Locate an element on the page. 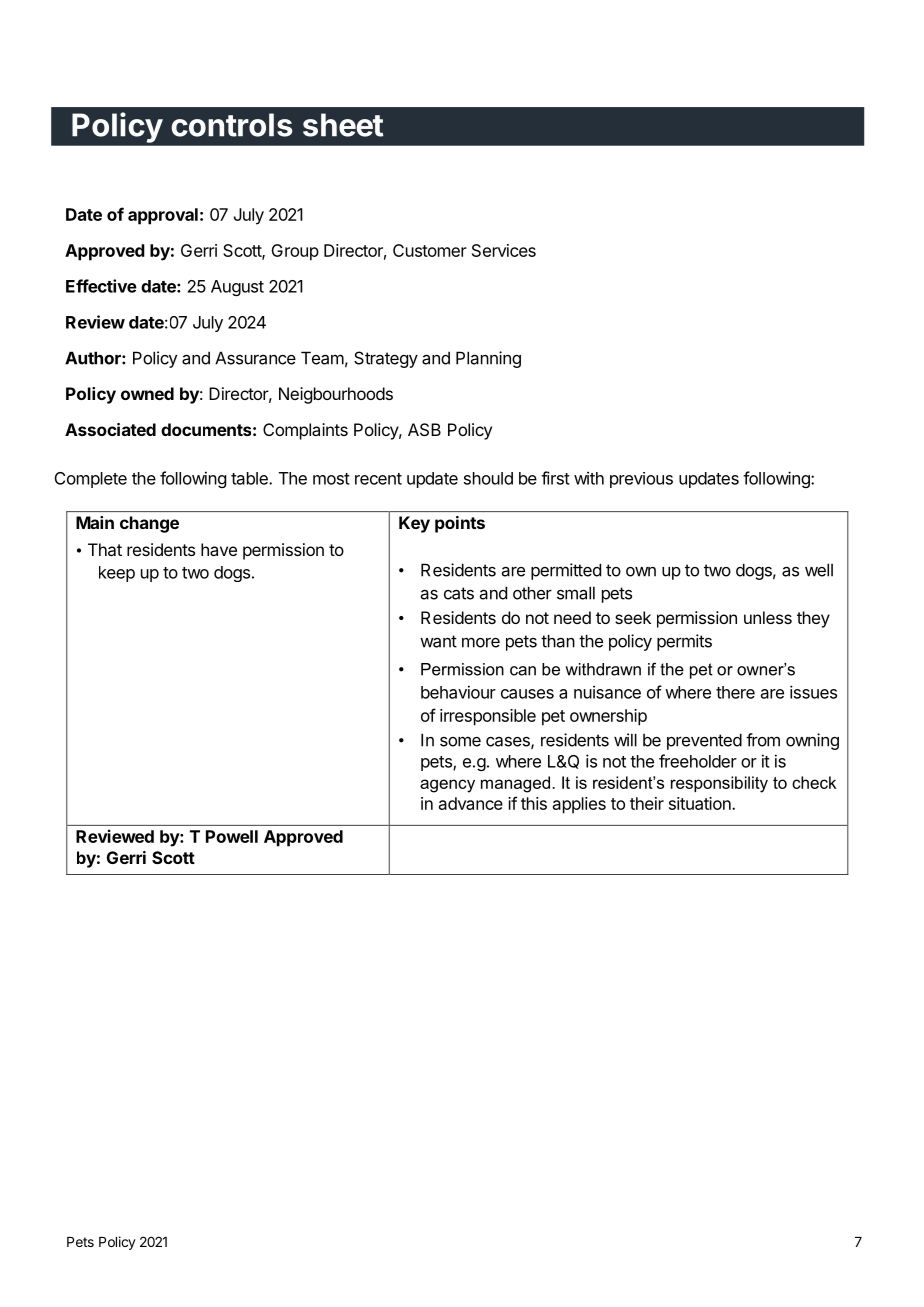  Assurance is located at coordinates (255, 358).
